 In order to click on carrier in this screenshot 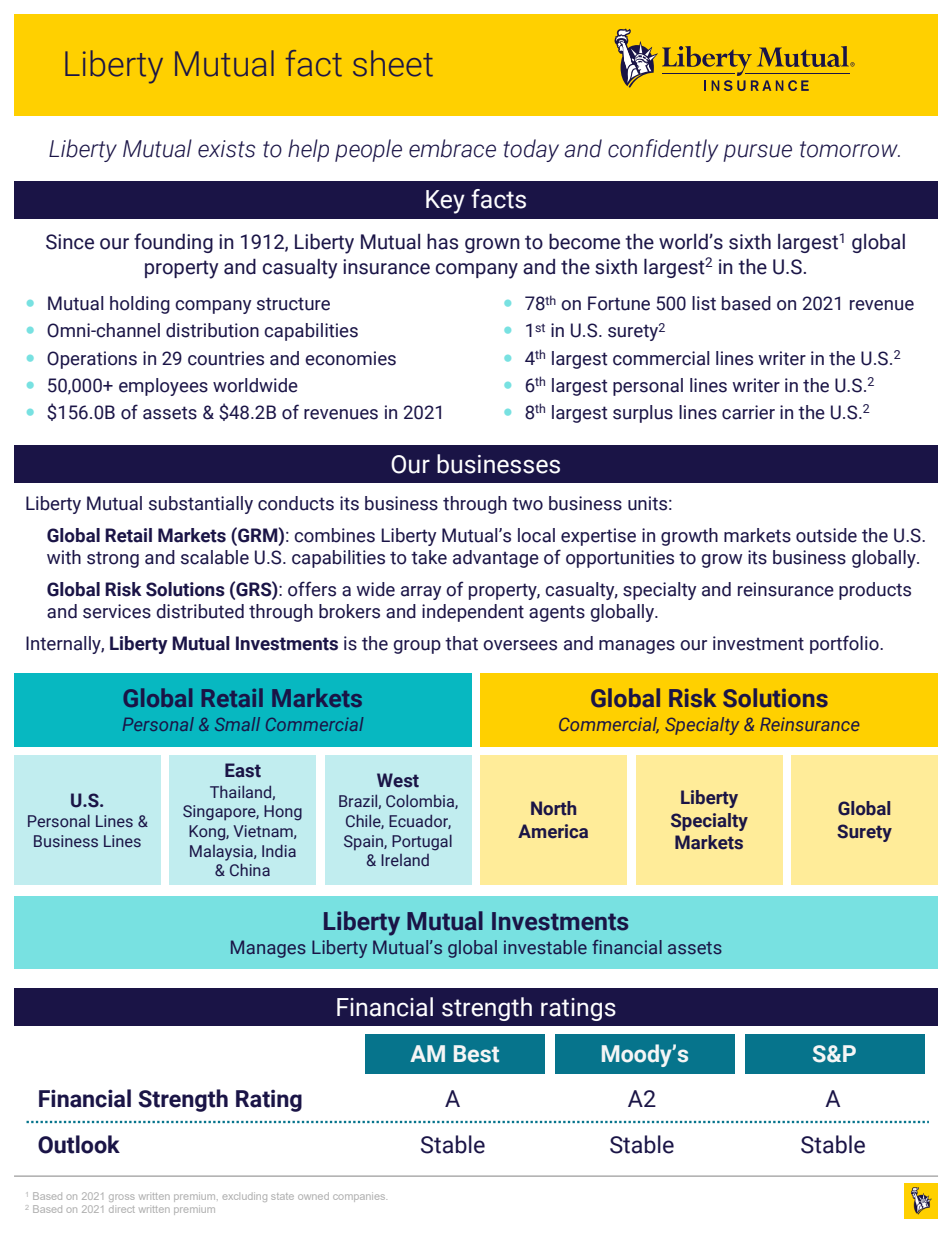, I will do `click(748, 412)`.
